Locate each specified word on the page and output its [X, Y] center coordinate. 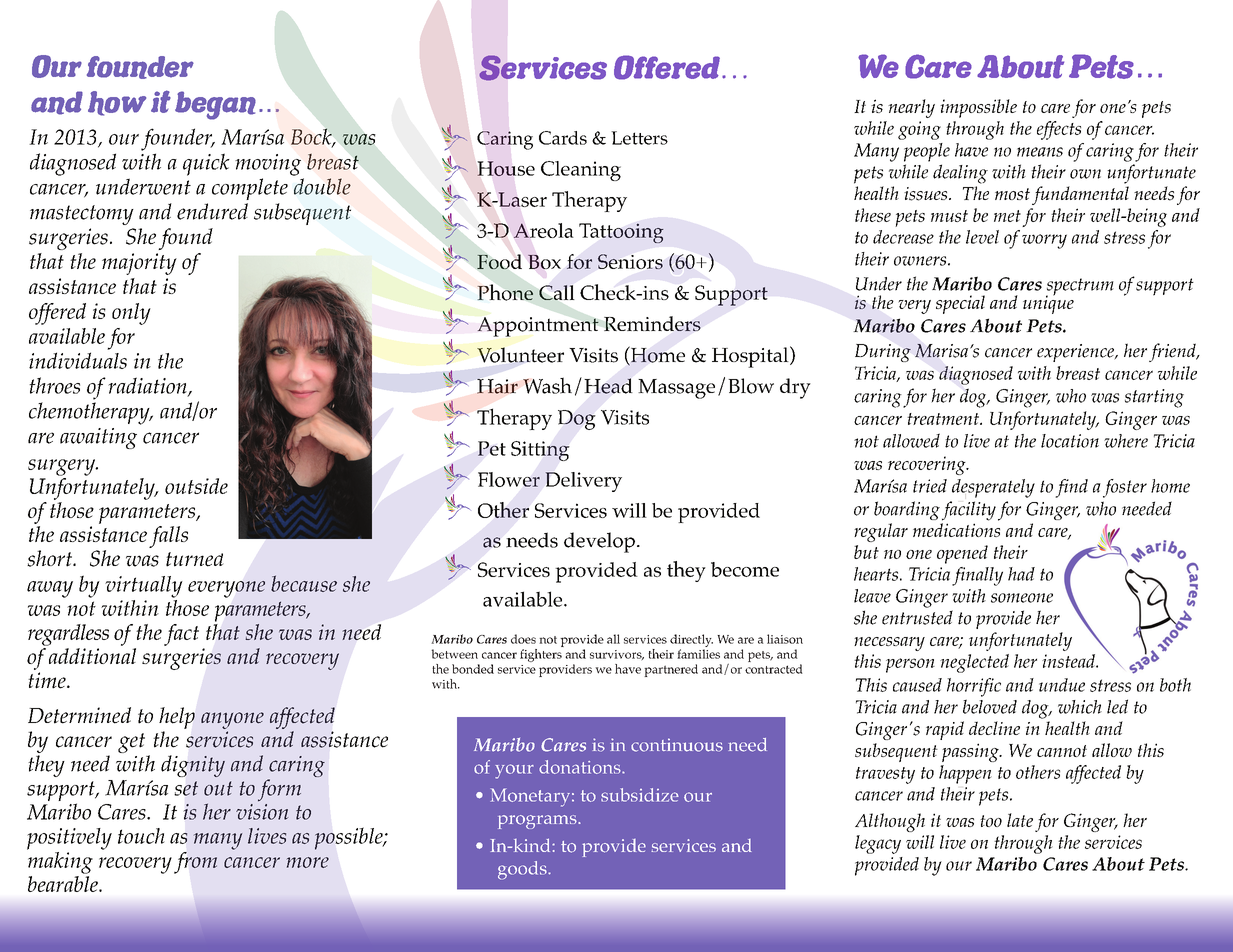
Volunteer [520, 355]
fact [181, 635]
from [195, 863]
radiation [148, 386]
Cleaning [581, 171]
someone [1022, 598]
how [117, 103]
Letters [639, 138]
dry [795, 388]
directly [691, 640]
